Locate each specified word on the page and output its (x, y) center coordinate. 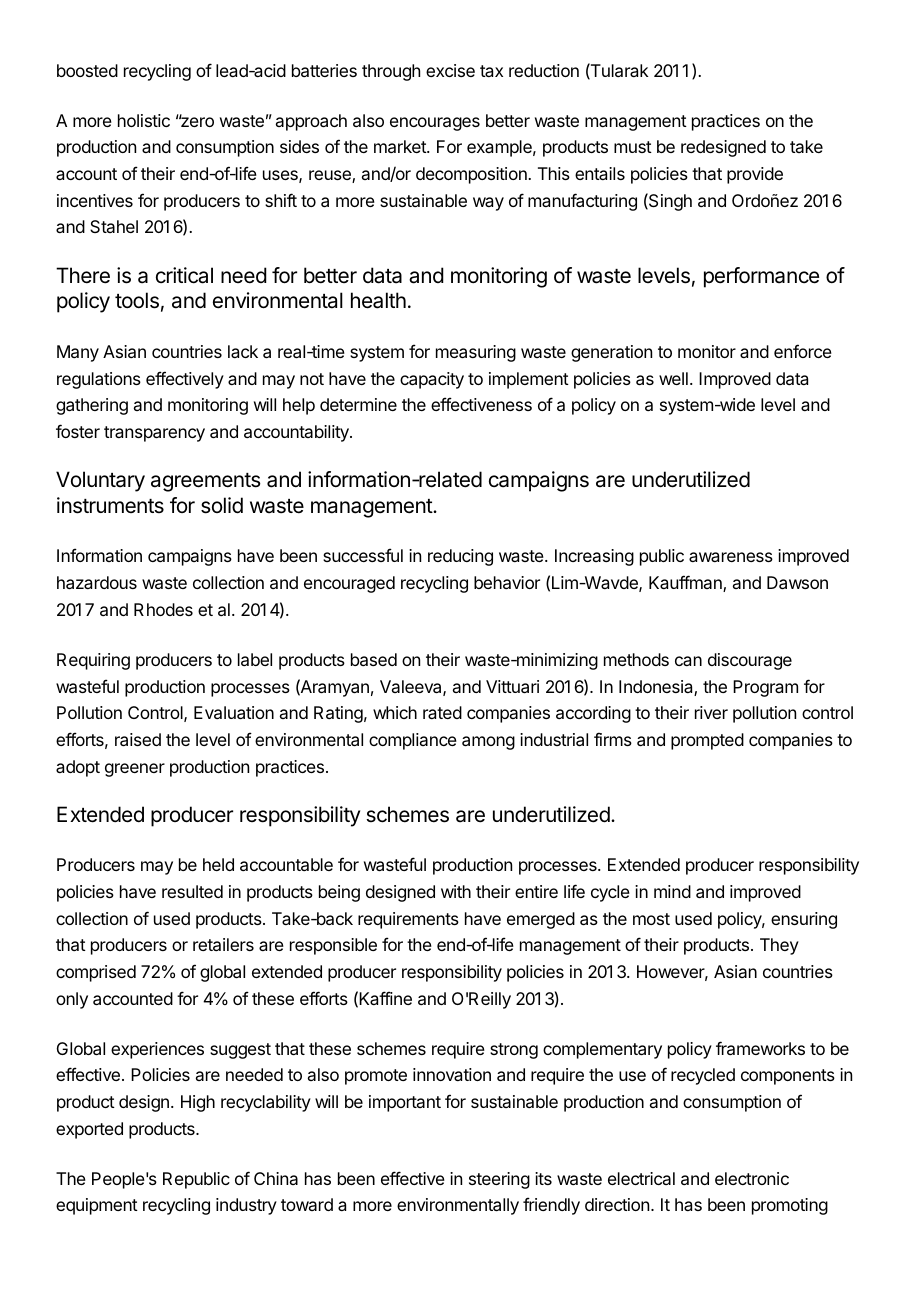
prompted (707, 741)
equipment (97, 1206)
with (456, 891)
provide (755, 175)
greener (135, 770)
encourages (435, 124)
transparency (154, 434)
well (673, 378)
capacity (432, 380)
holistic (144, 120)
